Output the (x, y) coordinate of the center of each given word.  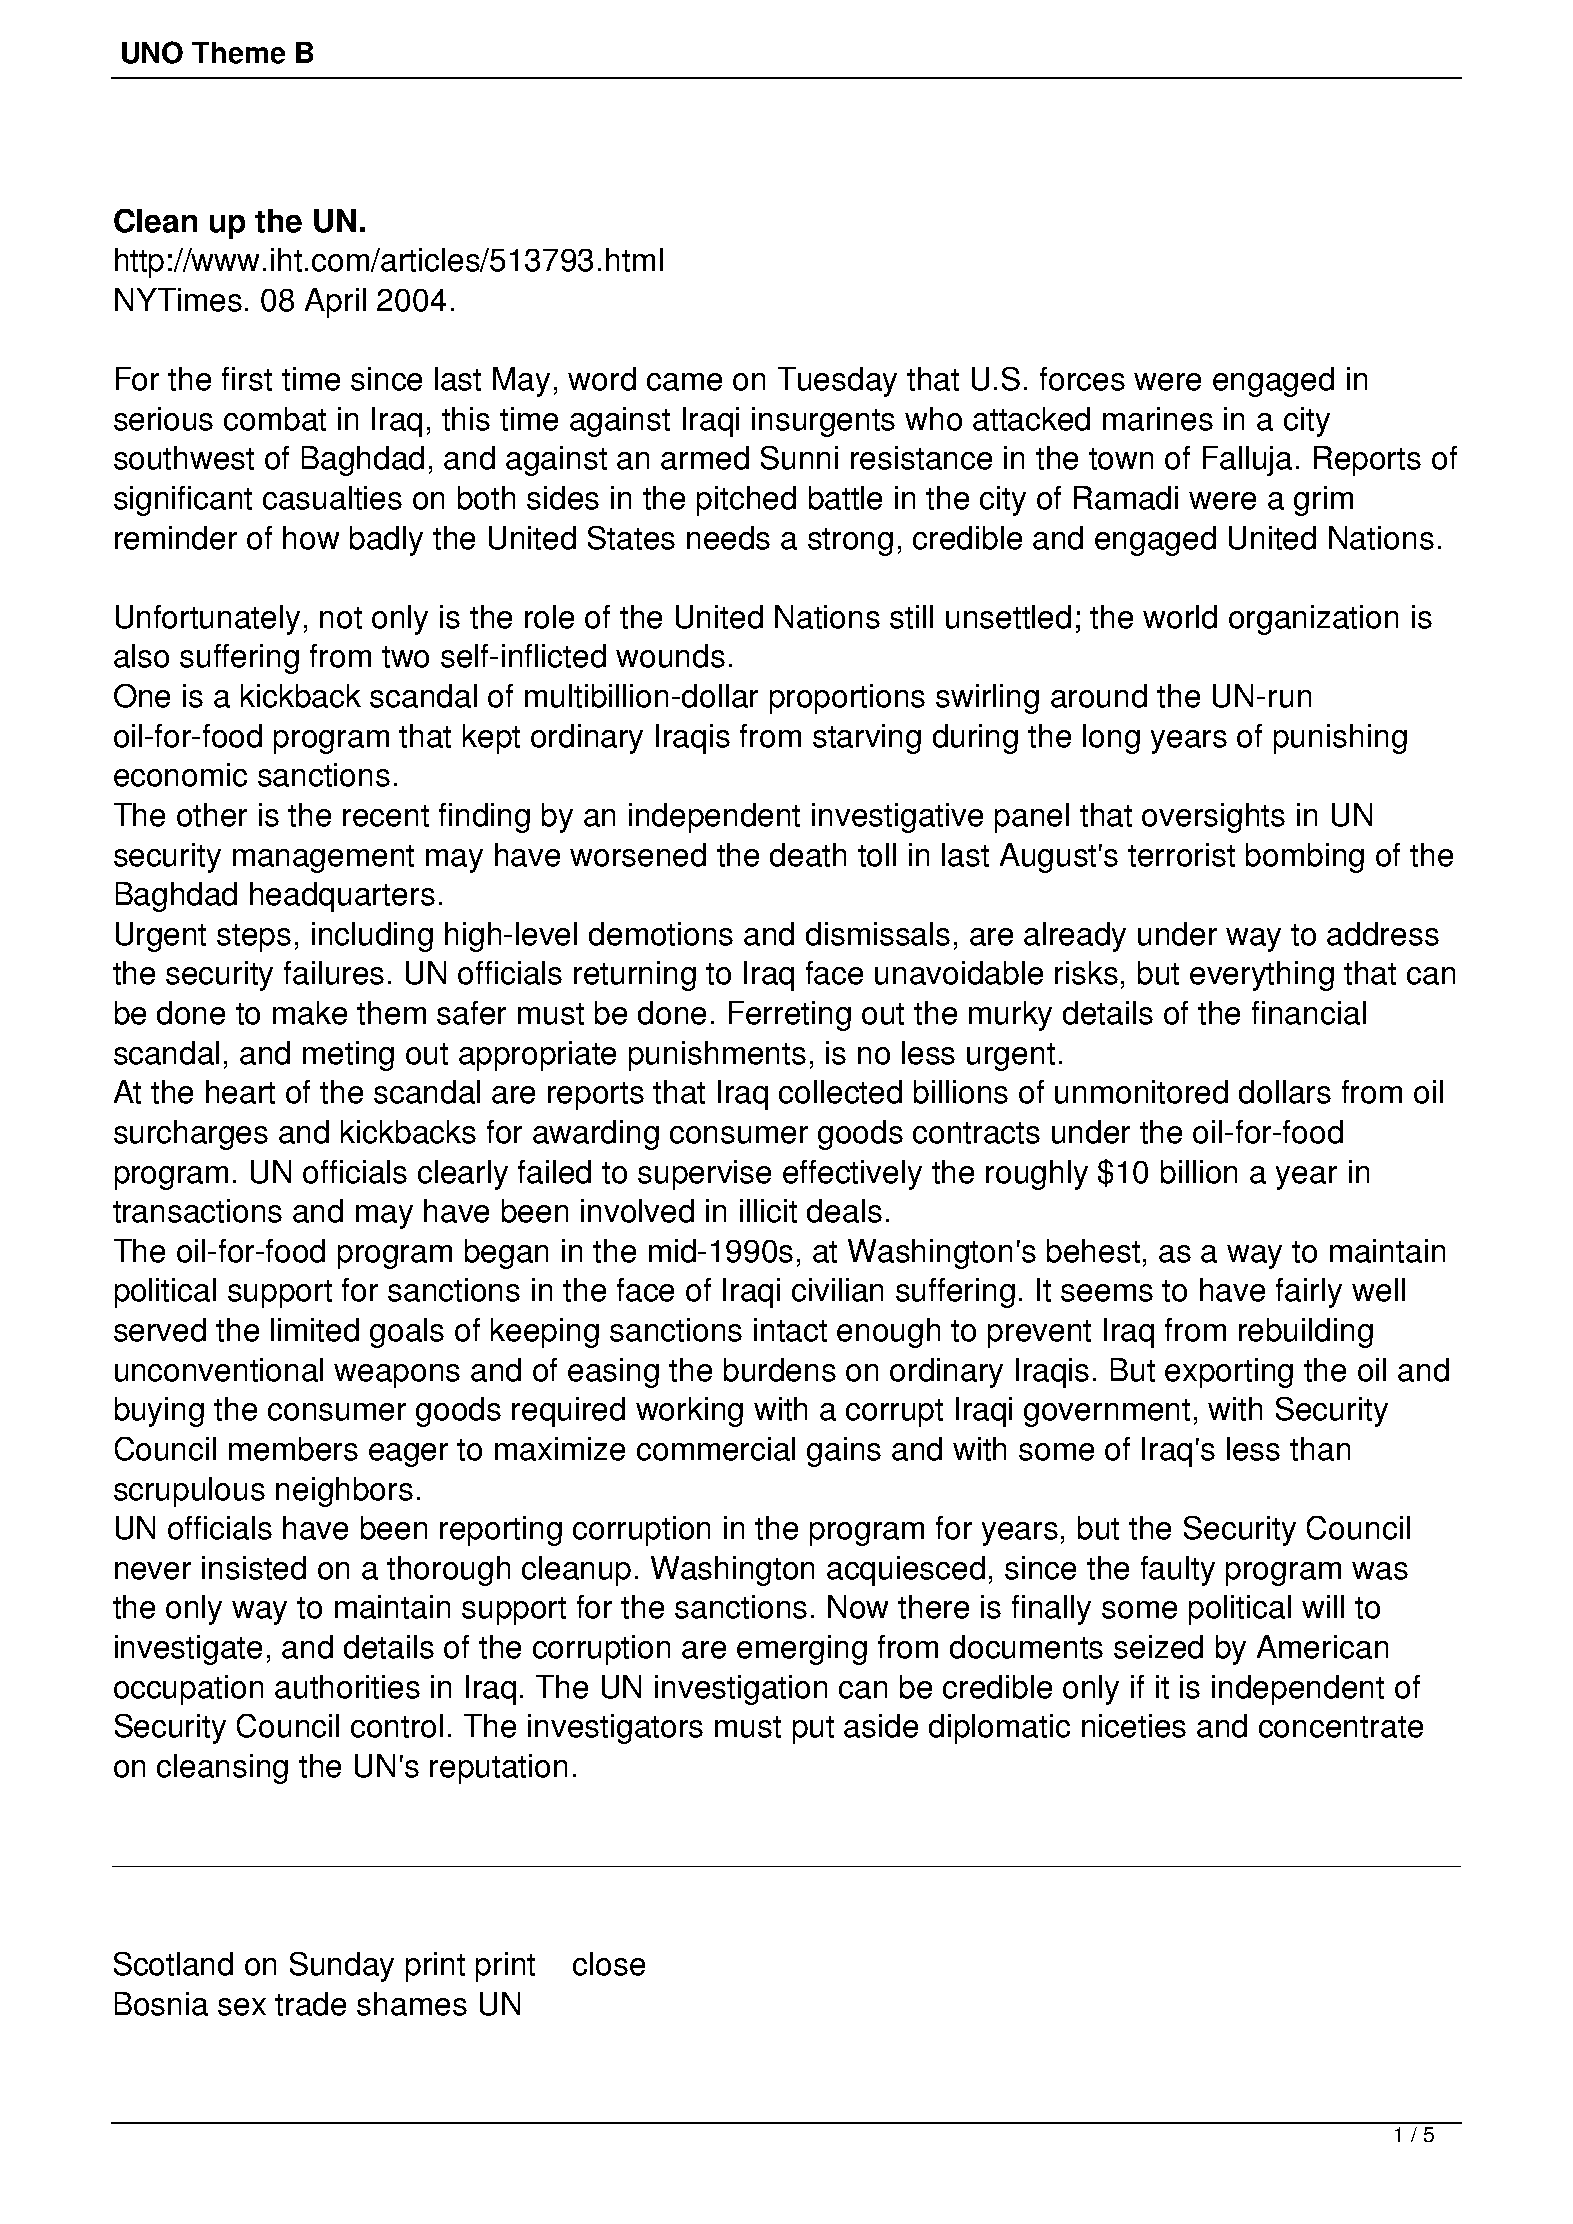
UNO (152, 52)
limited (315, 1330)
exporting (1229, 1373)
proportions (847, 699)
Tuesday (837, 382)
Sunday (342, 1967)
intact (790, 1330)
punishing (1340, 739)
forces (1082, 379)
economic (180, 775)
